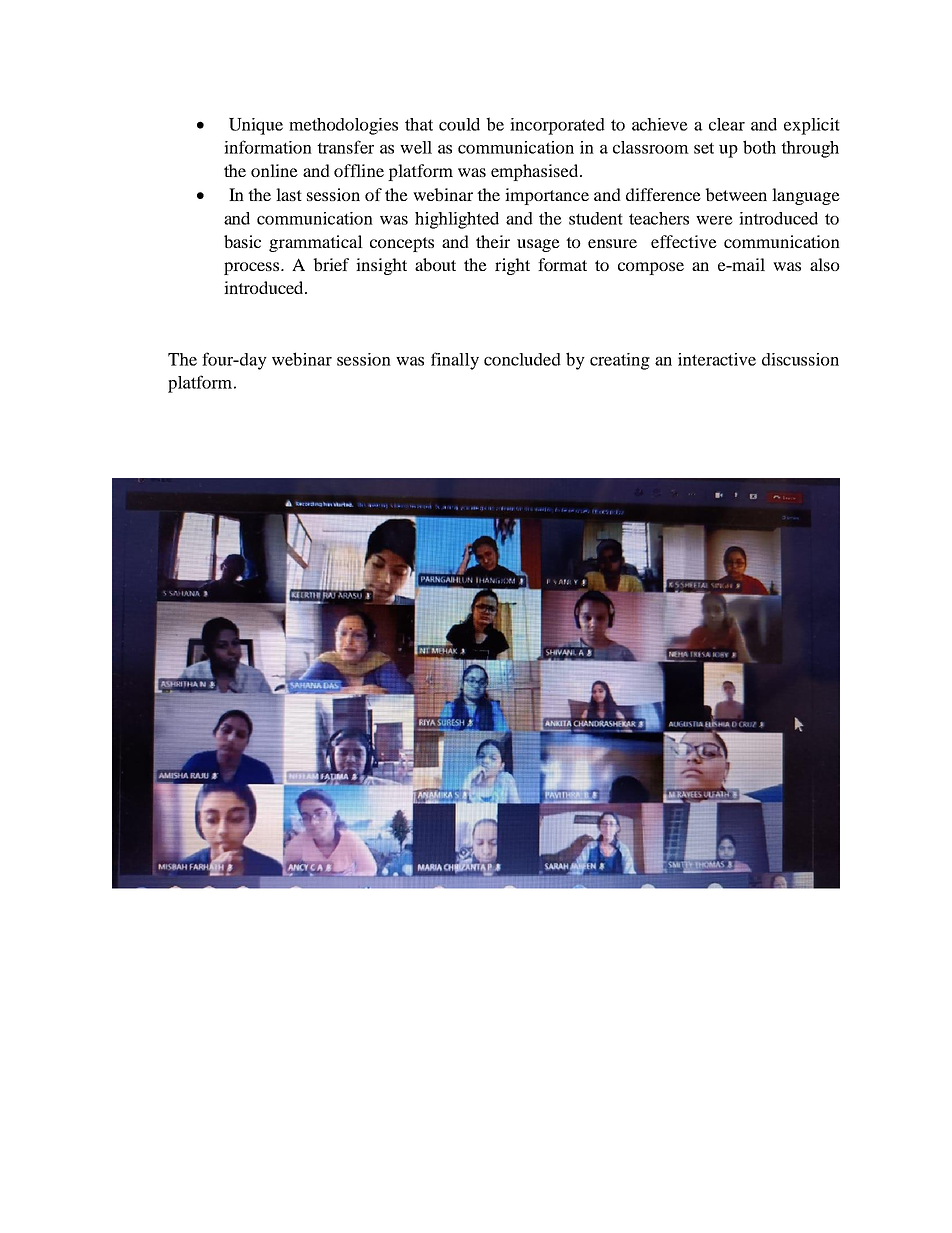 Image resolution: width=952 pixels, height=1233 pixels. What do you see at coordinates (455, 361) in the document?
I see `finally` at bounding box center [455, 361].
